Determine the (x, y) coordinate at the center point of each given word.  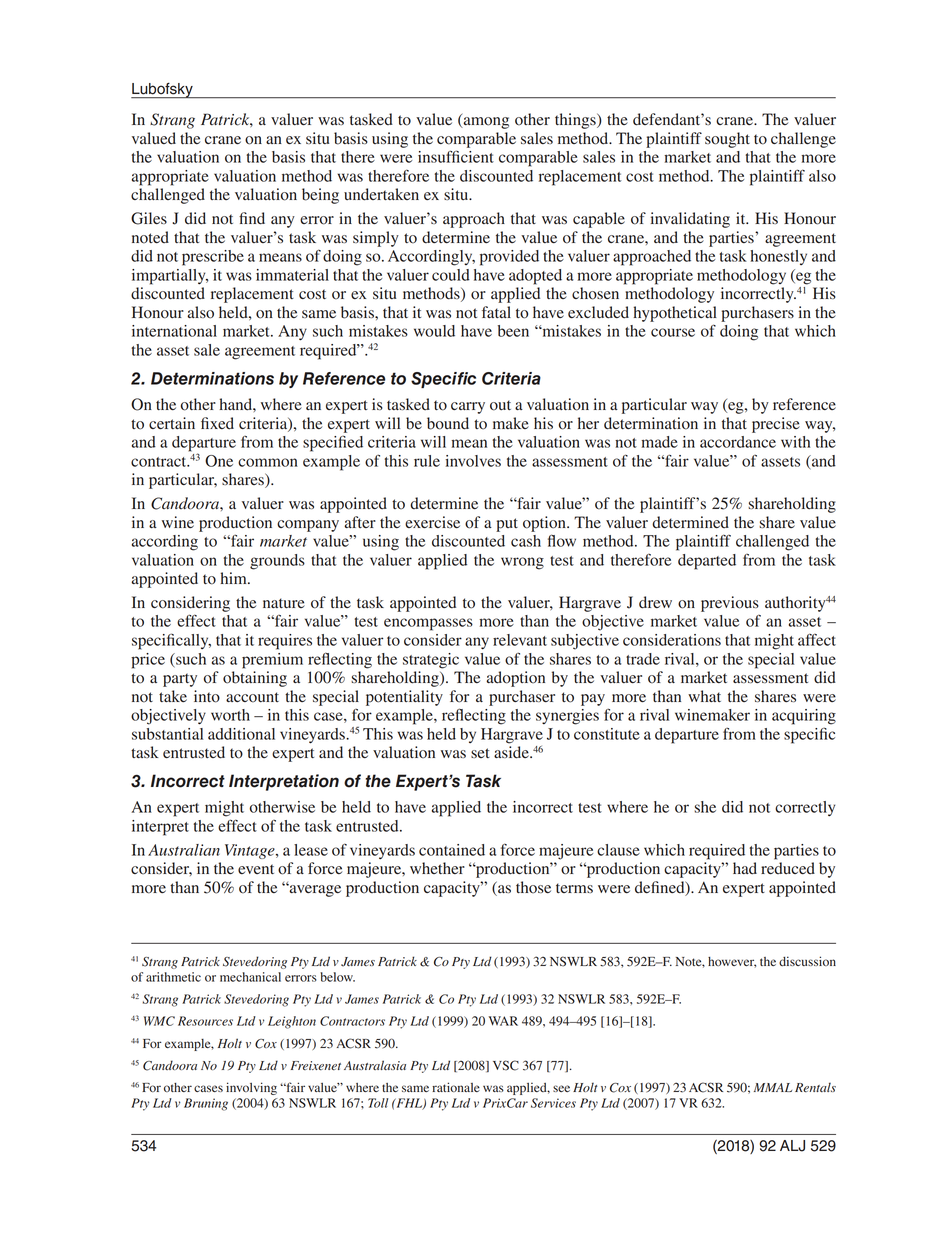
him (235, 578)
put (507, 525)
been (513, 331)
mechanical (250, 977)
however (732, 962)
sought (727, 140)
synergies (567, 717)
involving (251, 1088)
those (533, 887)
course (673, 332)
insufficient (456, 156)
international (174, 331)
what (704, 696)
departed (707, 562)
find (252, 218)
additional (241, 734)
